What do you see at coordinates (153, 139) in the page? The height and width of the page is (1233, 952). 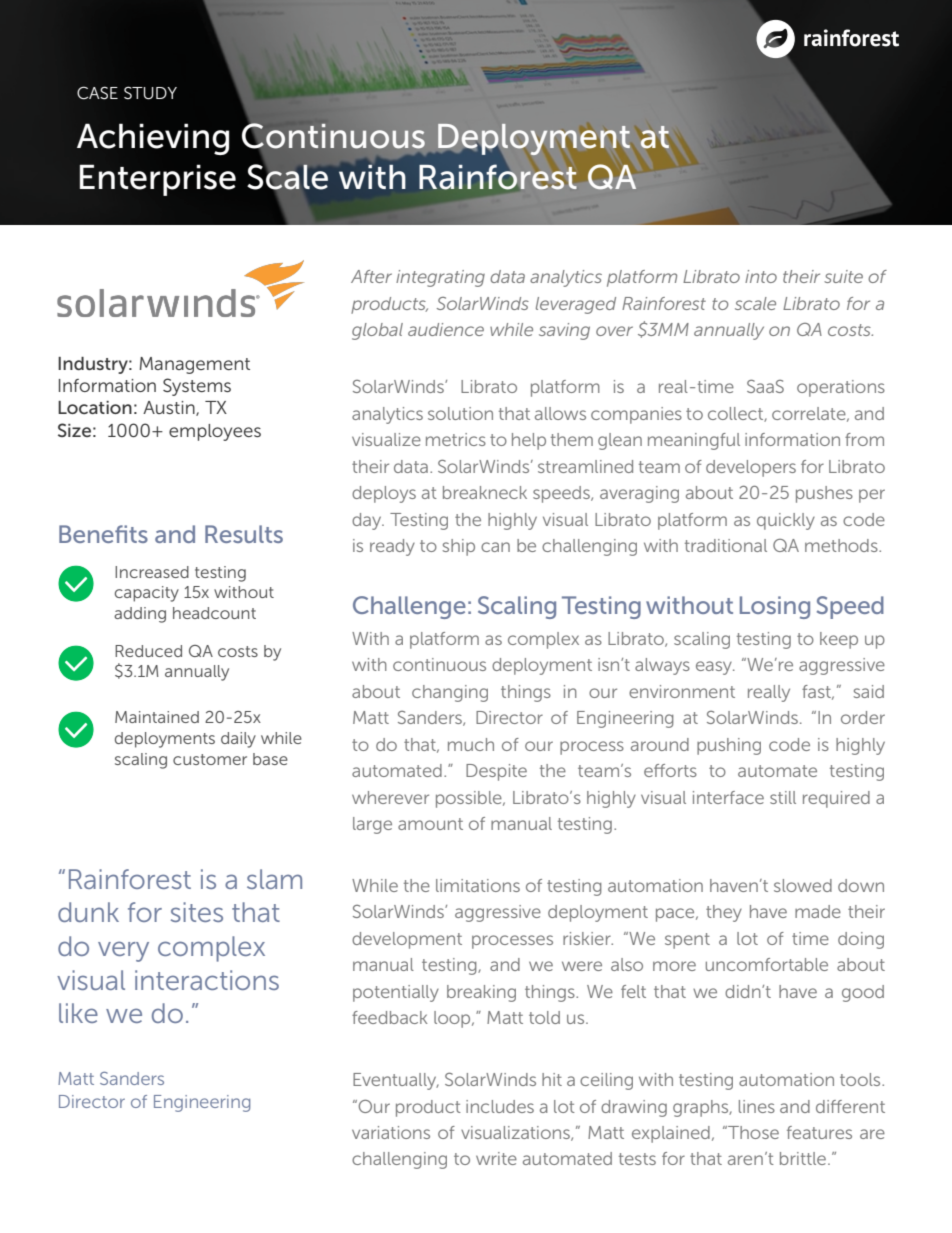 I see `Achieving` at bounding box center [153, 139].
